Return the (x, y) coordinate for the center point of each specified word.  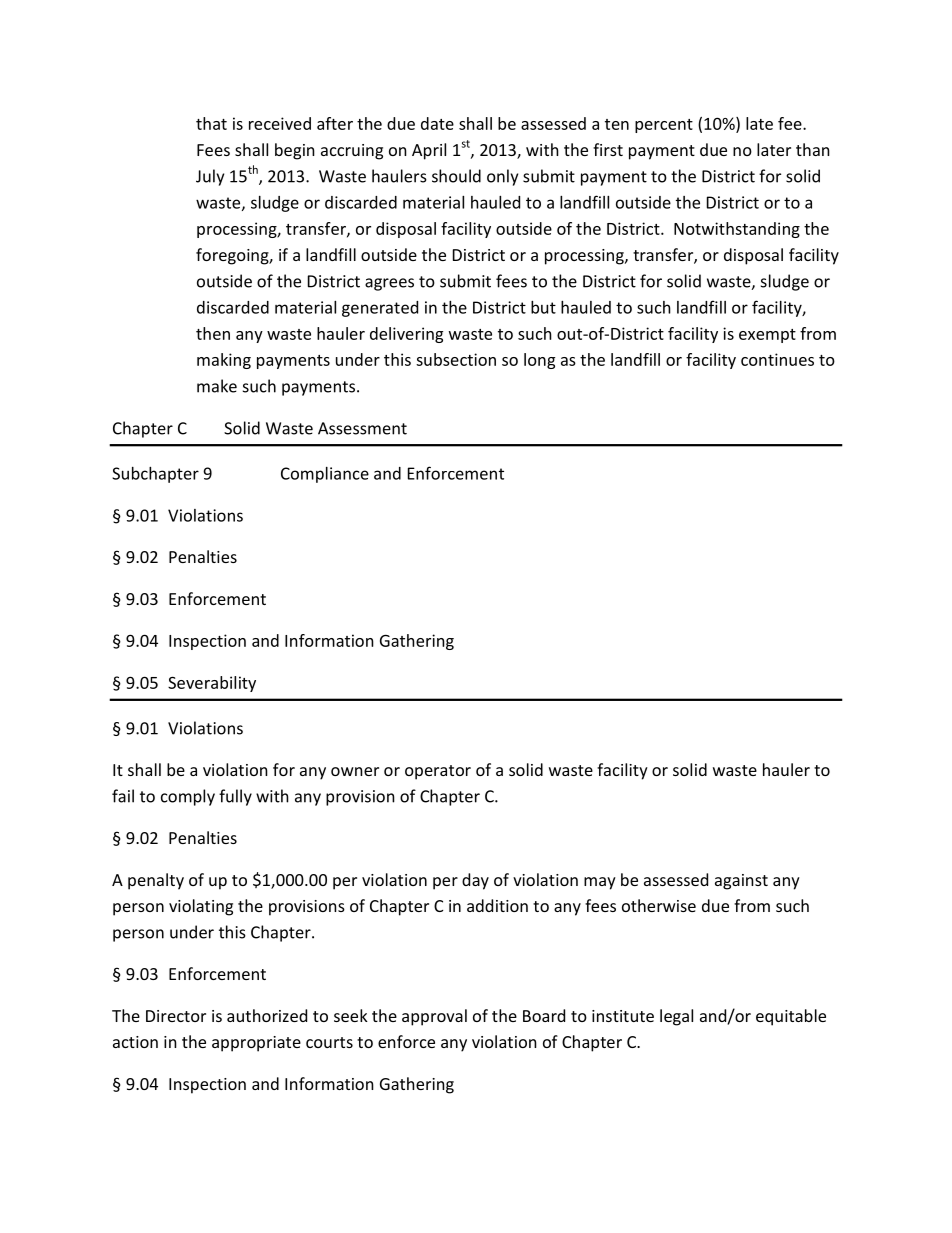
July (210, 177)
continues (777, 359)
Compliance (325, 475)
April (429, 151)
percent (664, 126)
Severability (212, 684)
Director (176, 1016)
